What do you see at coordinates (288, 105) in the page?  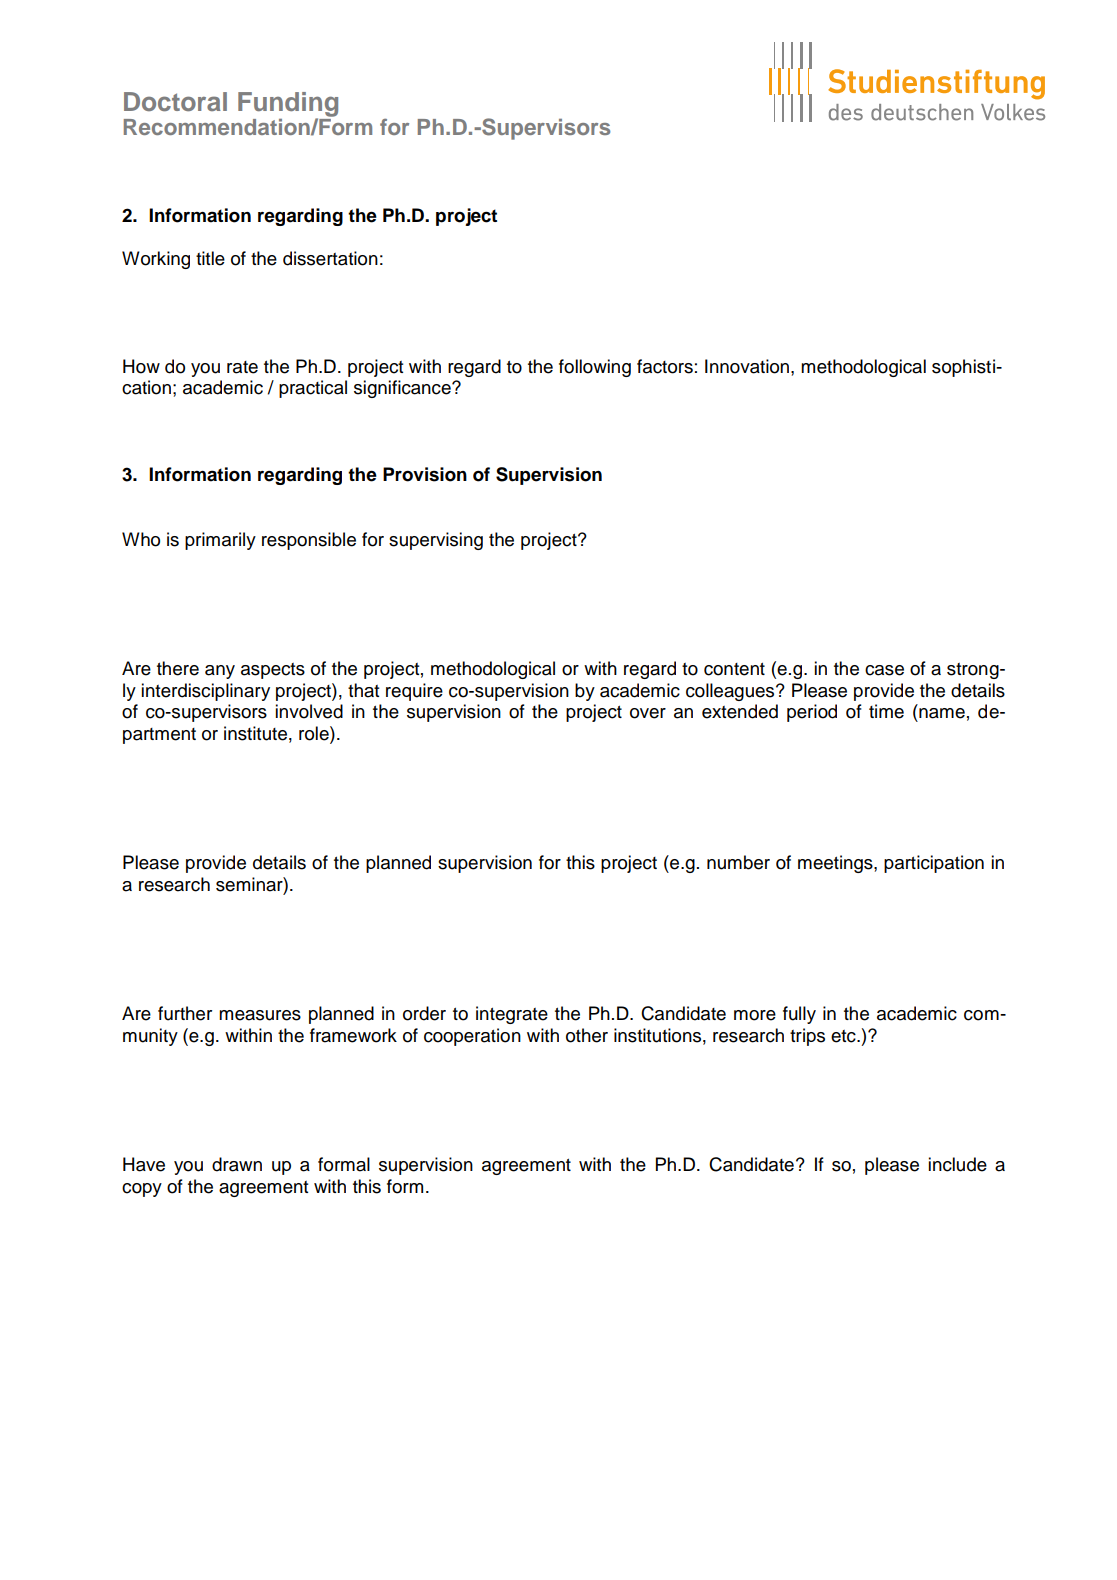 I see `Funding` at bounding box center [288, 105].
